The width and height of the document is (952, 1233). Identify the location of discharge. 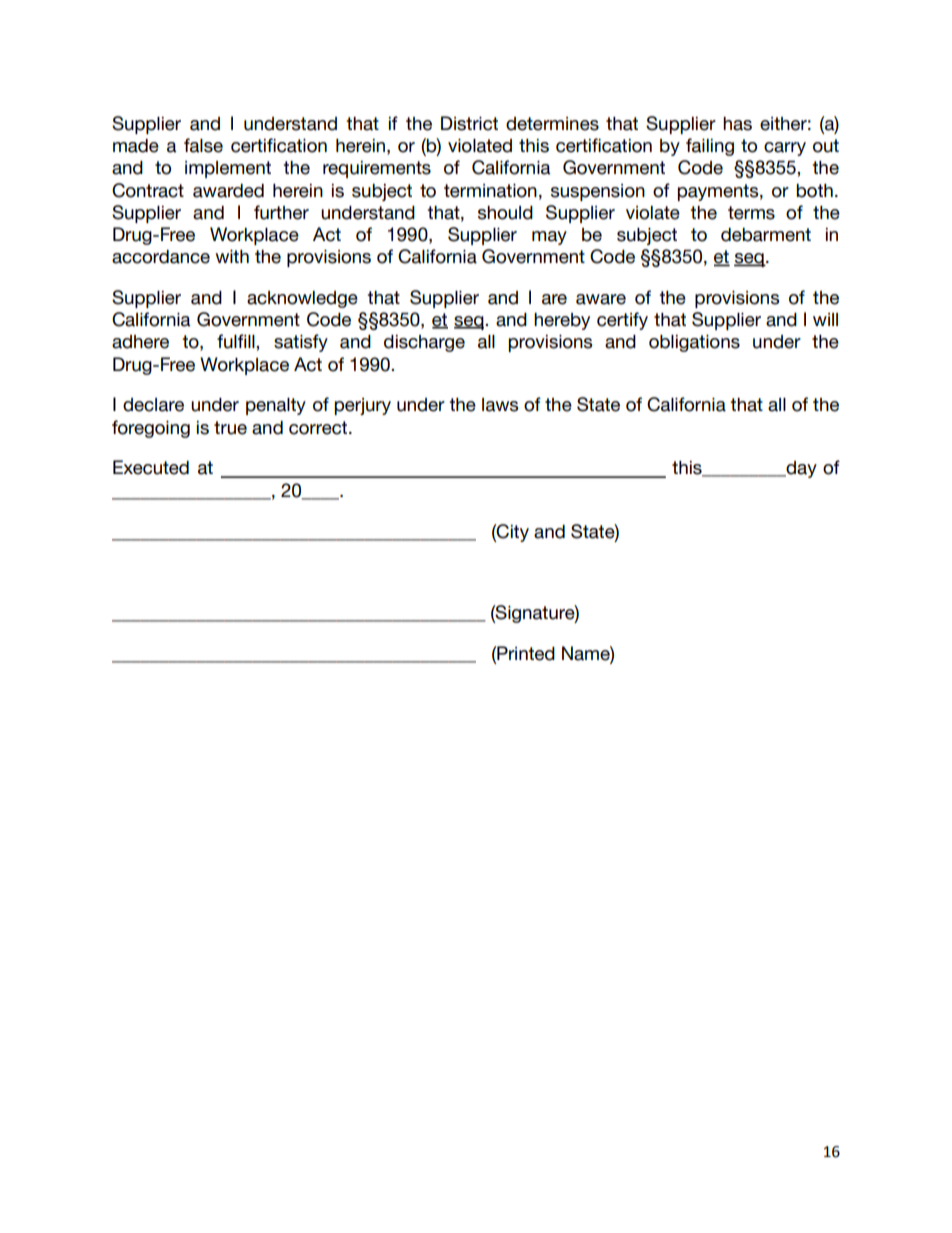
(424, 343).
